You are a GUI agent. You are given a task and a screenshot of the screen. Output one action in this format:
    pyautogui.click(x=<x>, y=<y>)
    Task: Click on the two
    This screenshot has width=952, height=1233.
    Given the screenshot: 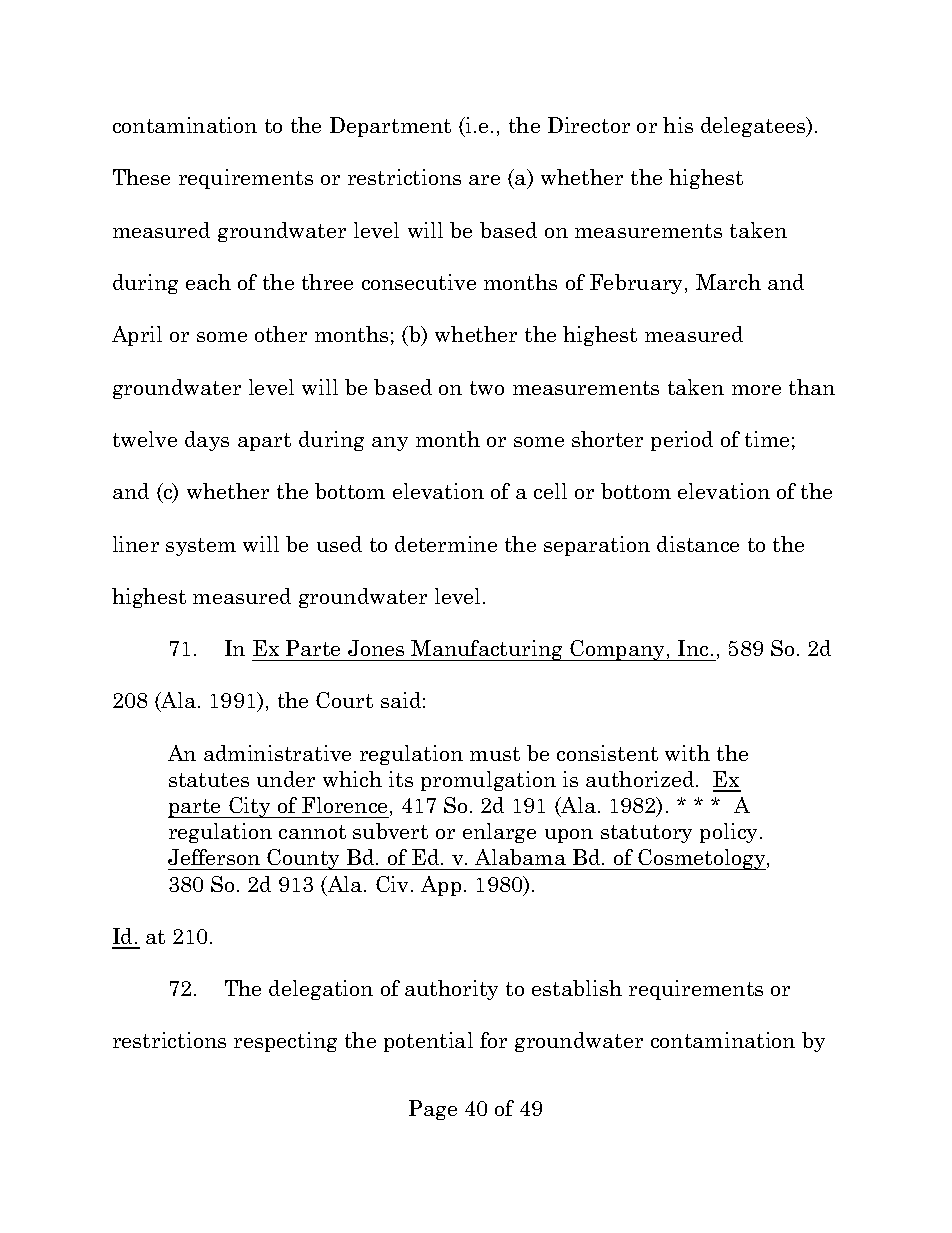 What is the action you would take?
    pyautogui.click(x=487, y=388)
